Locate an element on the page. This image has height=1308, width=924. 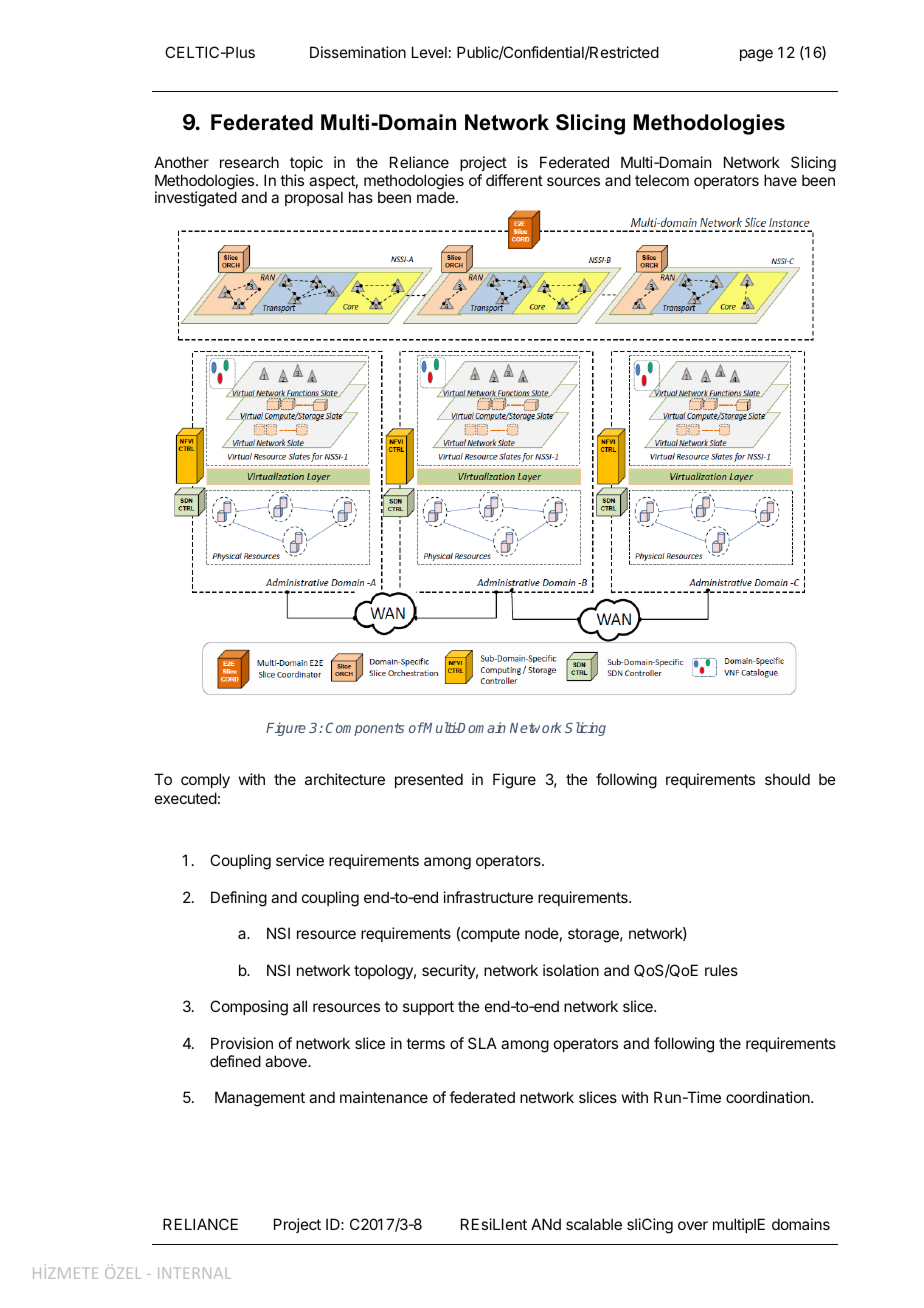
research is located at coordinates (249, 162).
